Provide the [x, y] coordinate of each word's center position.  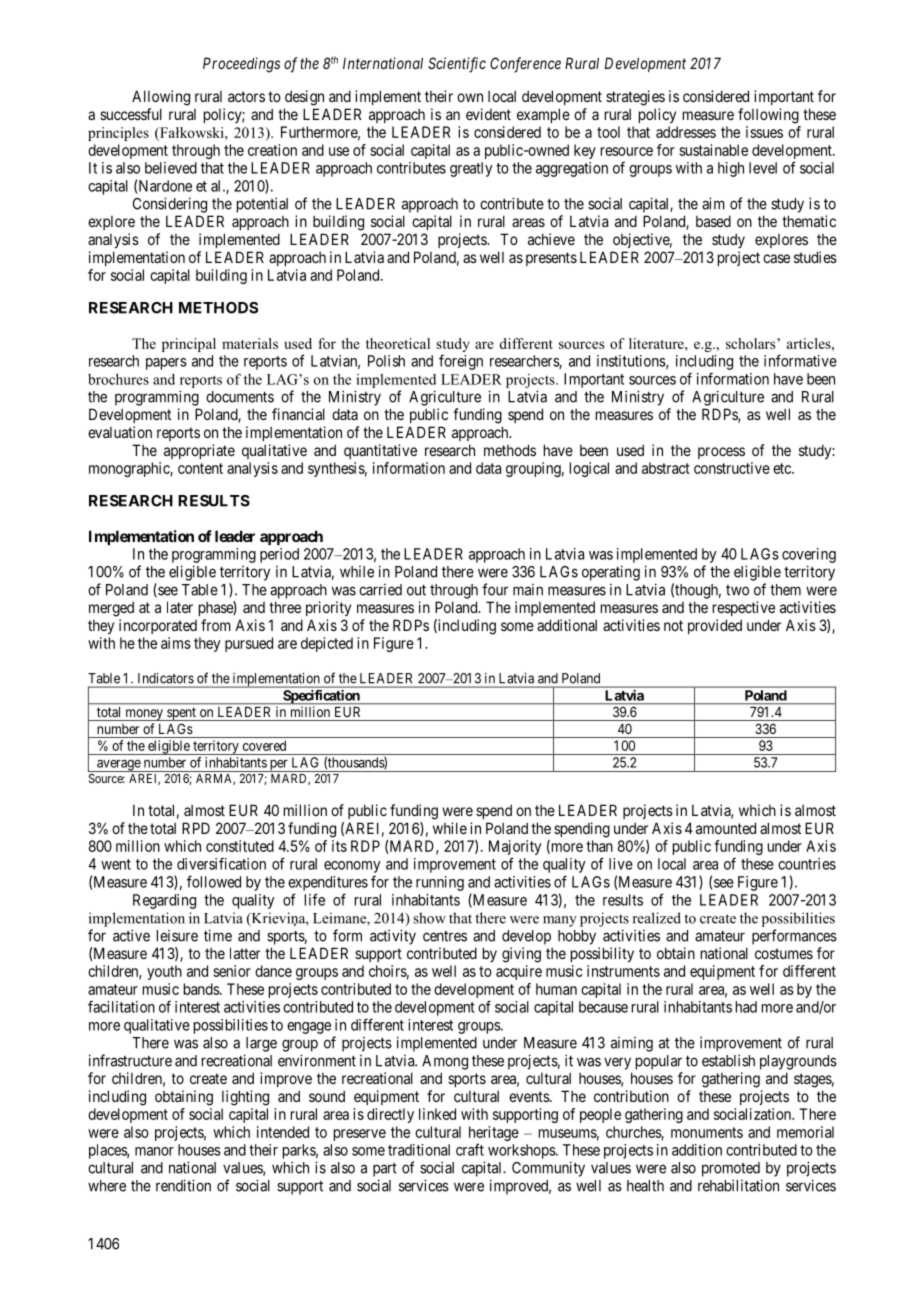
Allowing [161, 98]
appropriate [199, 451]
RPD [196, 828]
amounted [726, 828]
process [721, 453]
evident [488, 114]
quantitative [380, 451]
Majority [515, 849]
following [768, 116]
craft [470, 1149]
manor [154, 1151]
